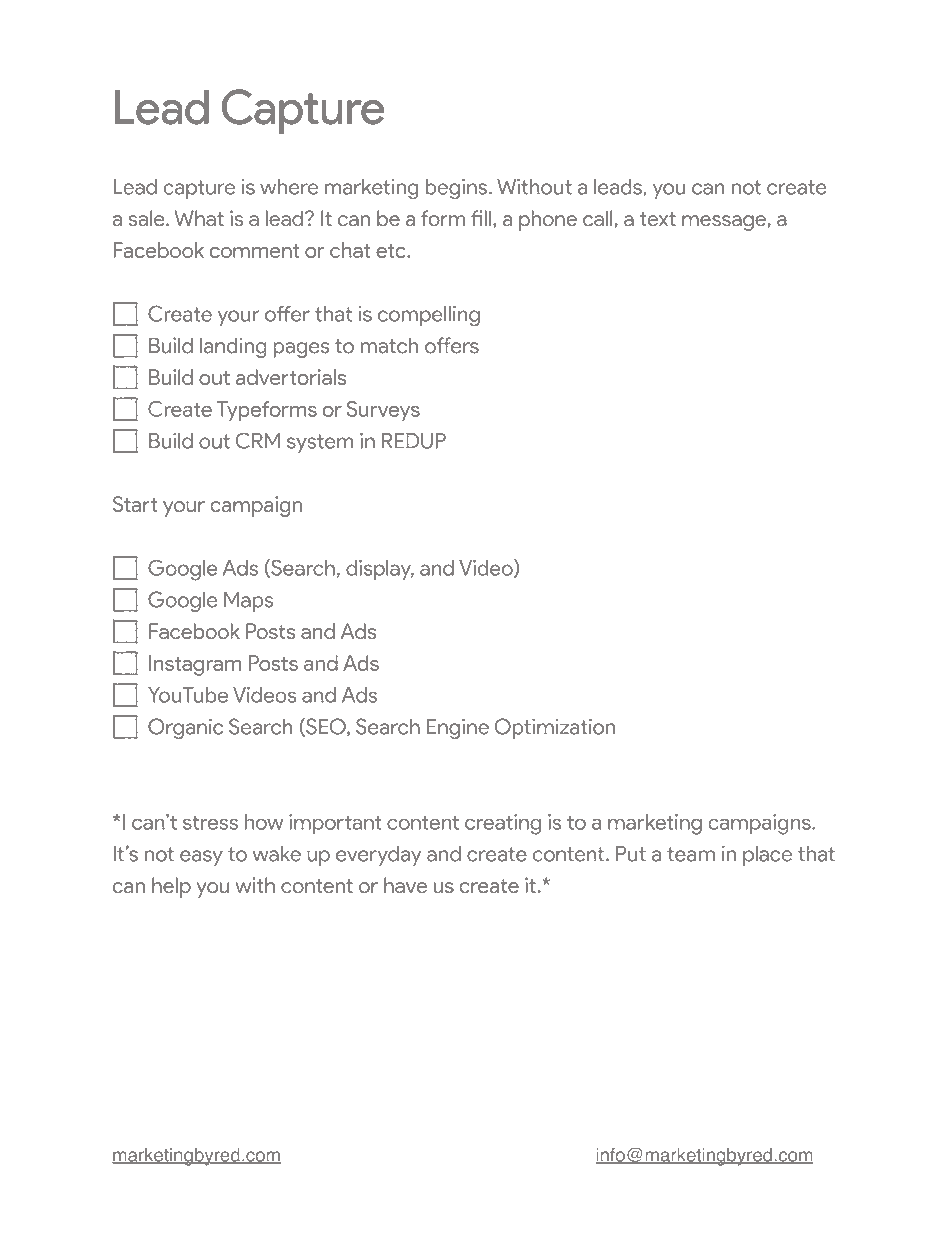 This document has width=952, height=1233. I want to click on Maps, so click(248, 601).
